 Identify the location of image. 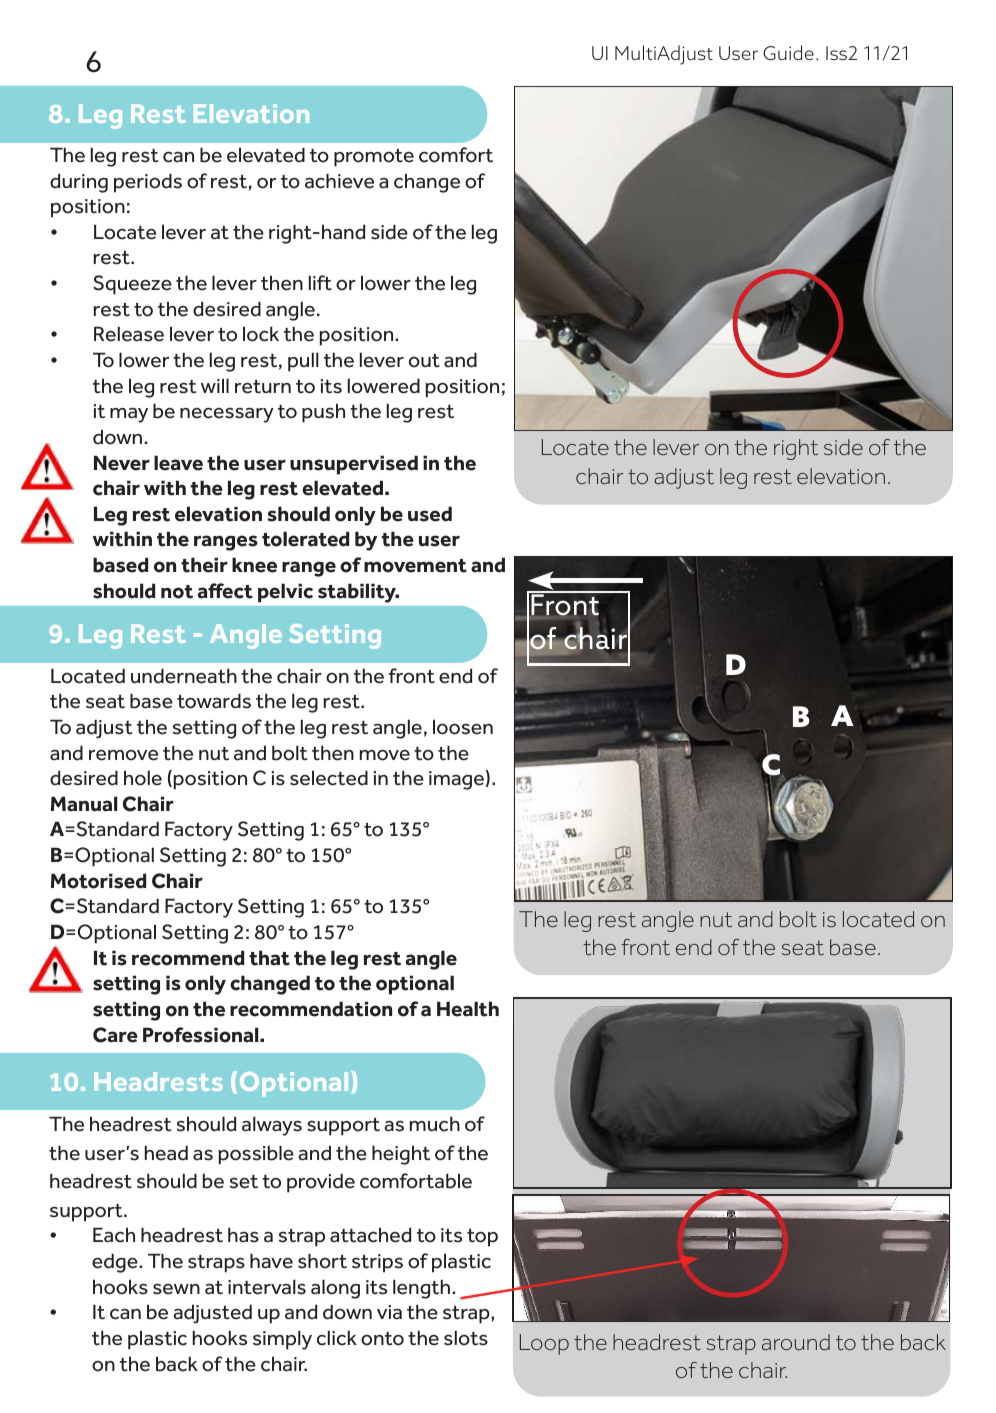
(456, 780).
